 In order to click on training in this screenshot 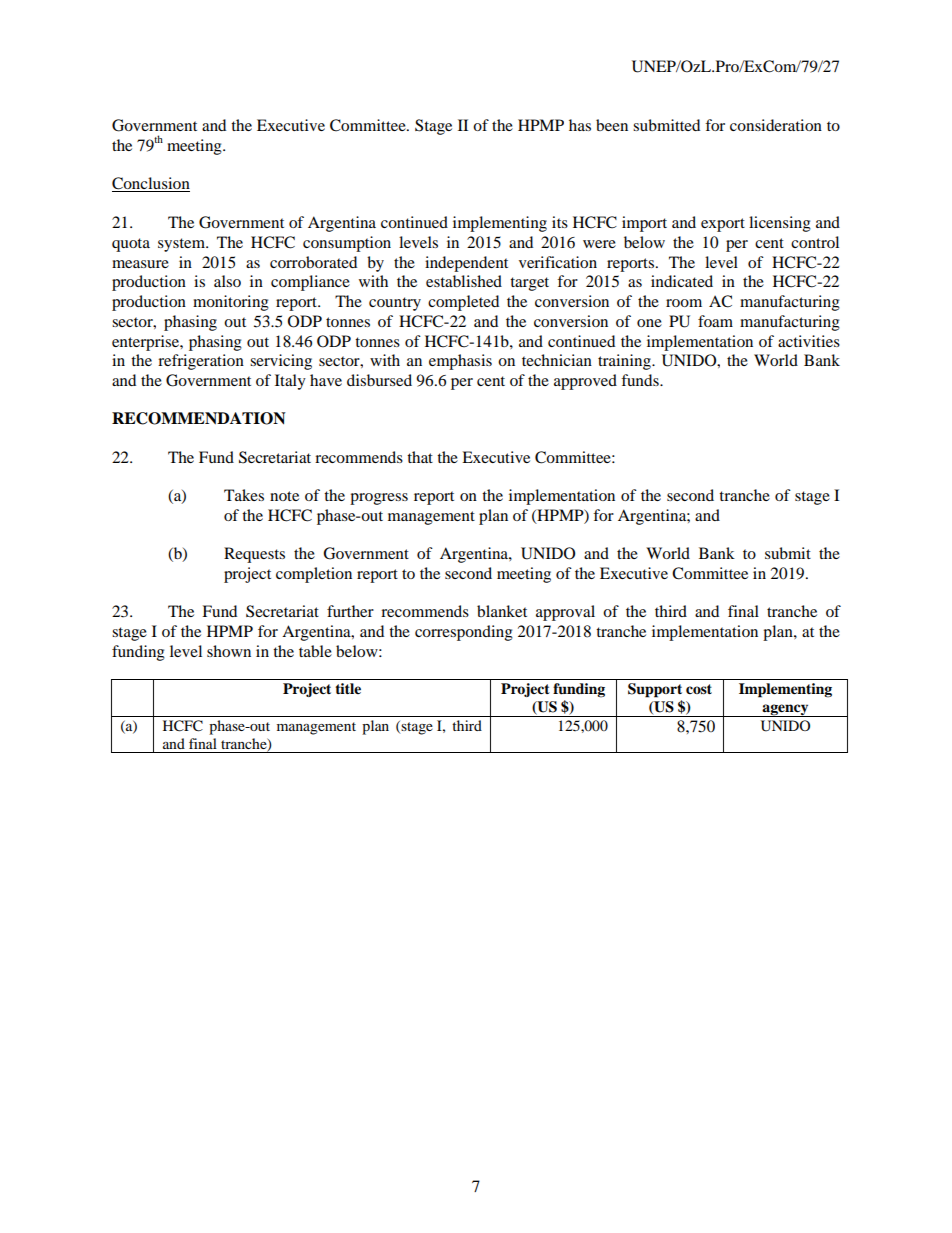, I will do `click(625, 362)`.
